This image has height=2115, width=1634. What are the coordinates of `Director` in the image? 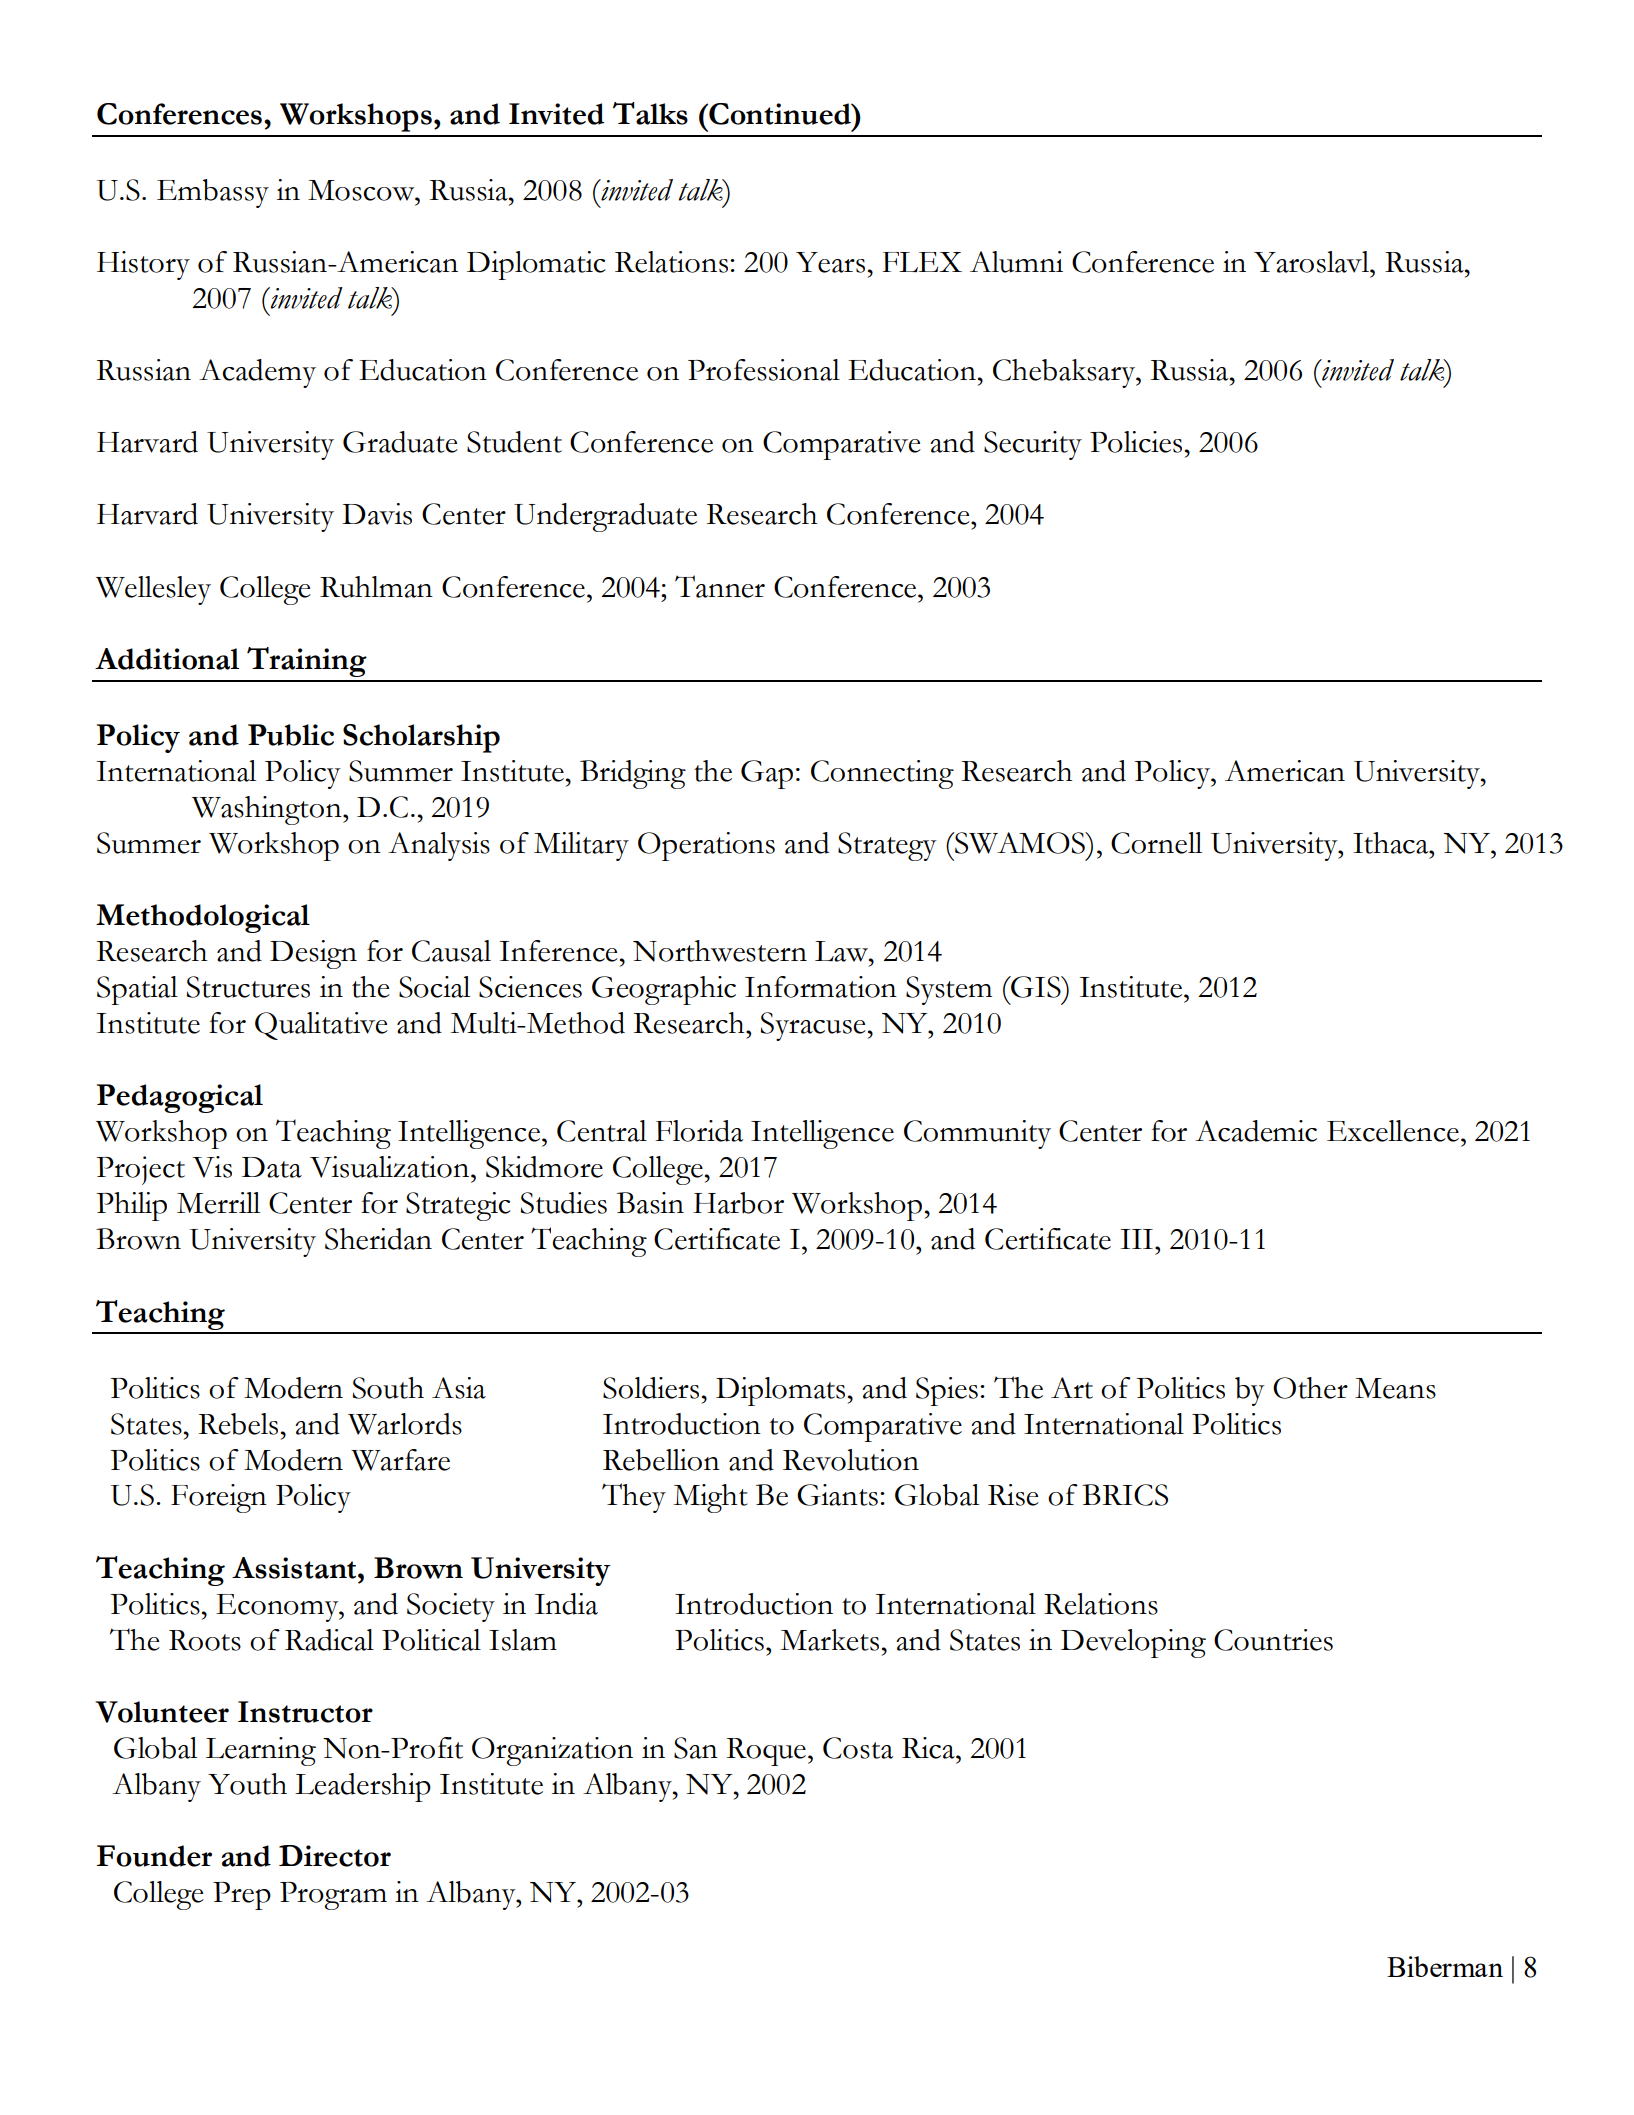 It's located at (335, 1856).
